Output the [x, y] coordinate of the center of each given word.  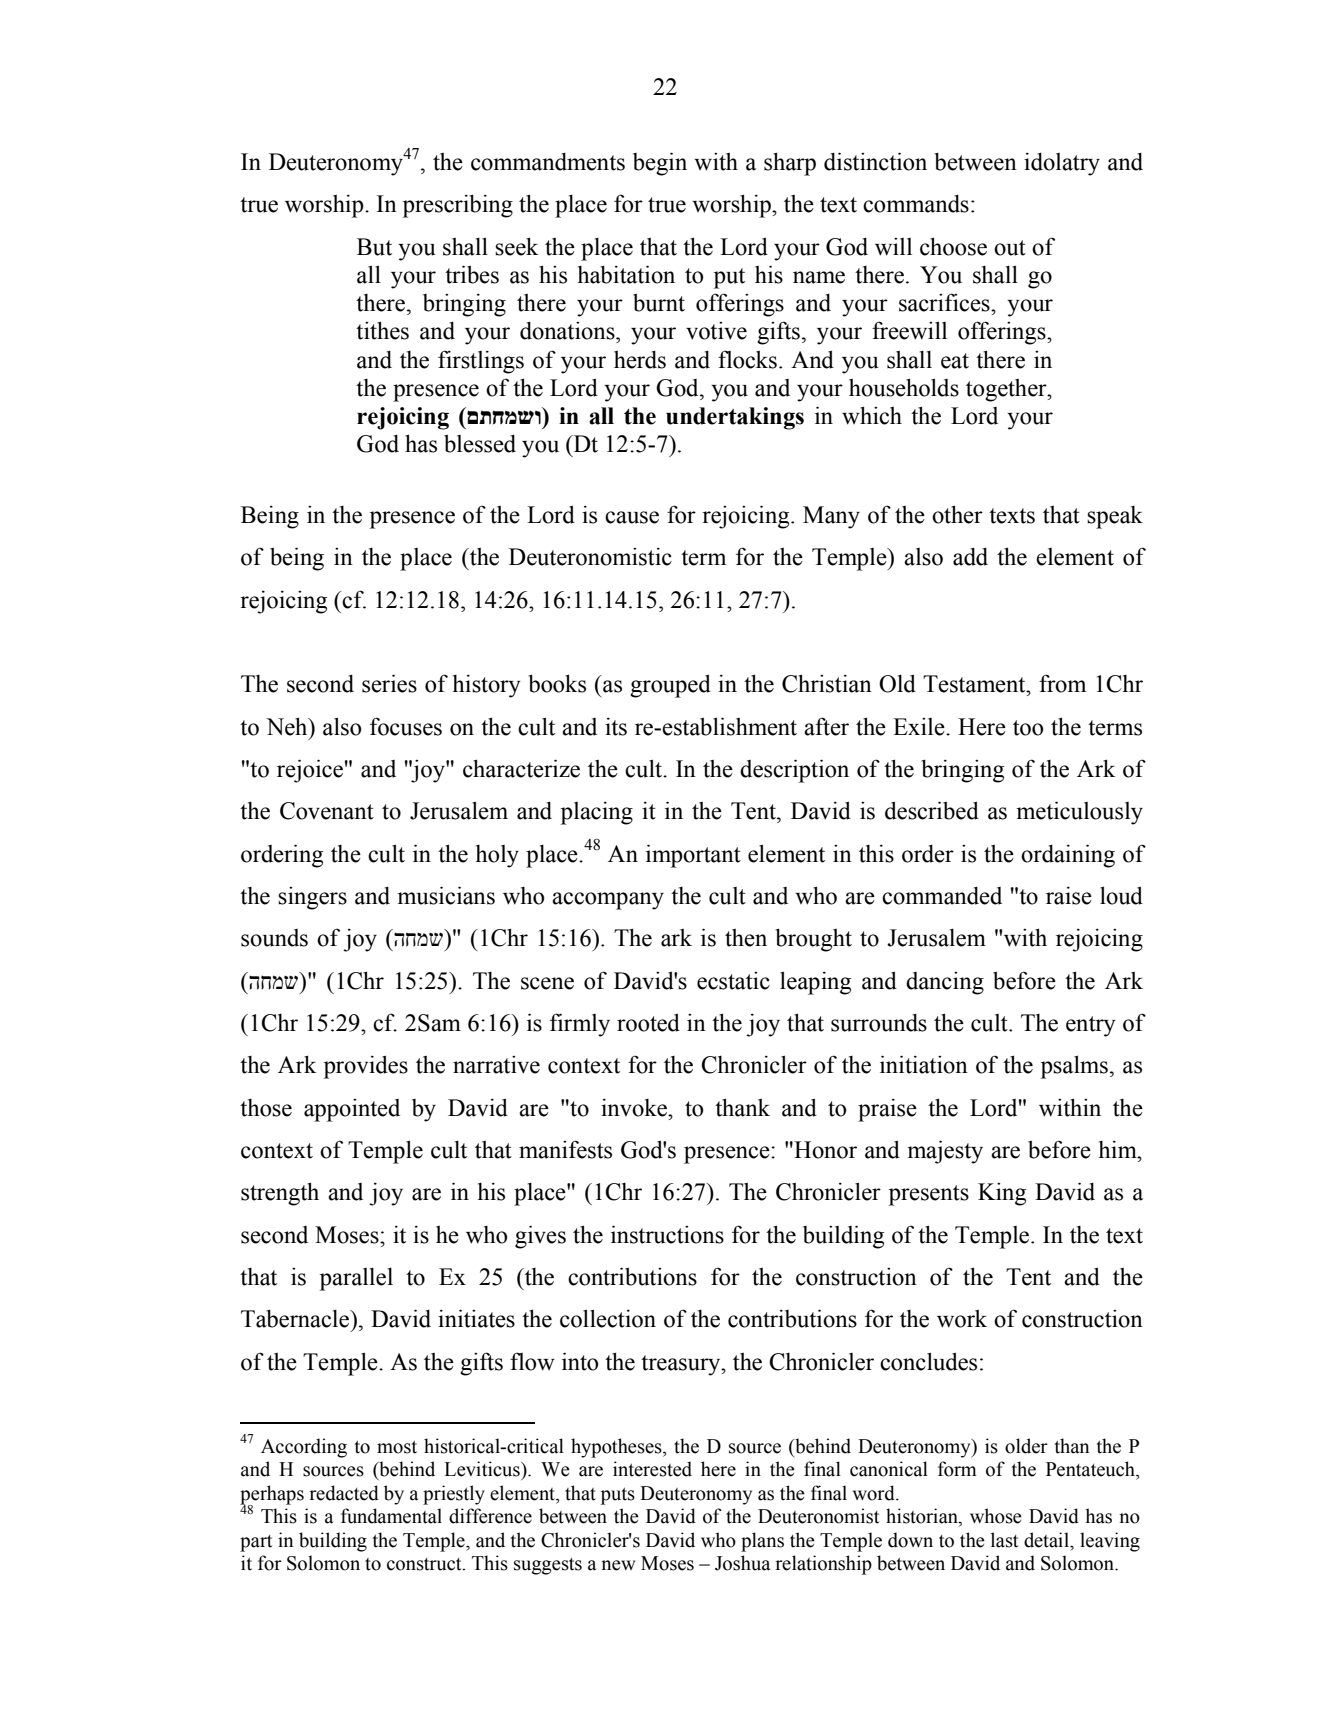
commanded [942, 896]
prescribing [458, 206]
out [1010, 248]
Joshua [742, 1563]
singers [312, 898]
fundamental [391, 1516]
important [693, 856]
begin [660, 164]
